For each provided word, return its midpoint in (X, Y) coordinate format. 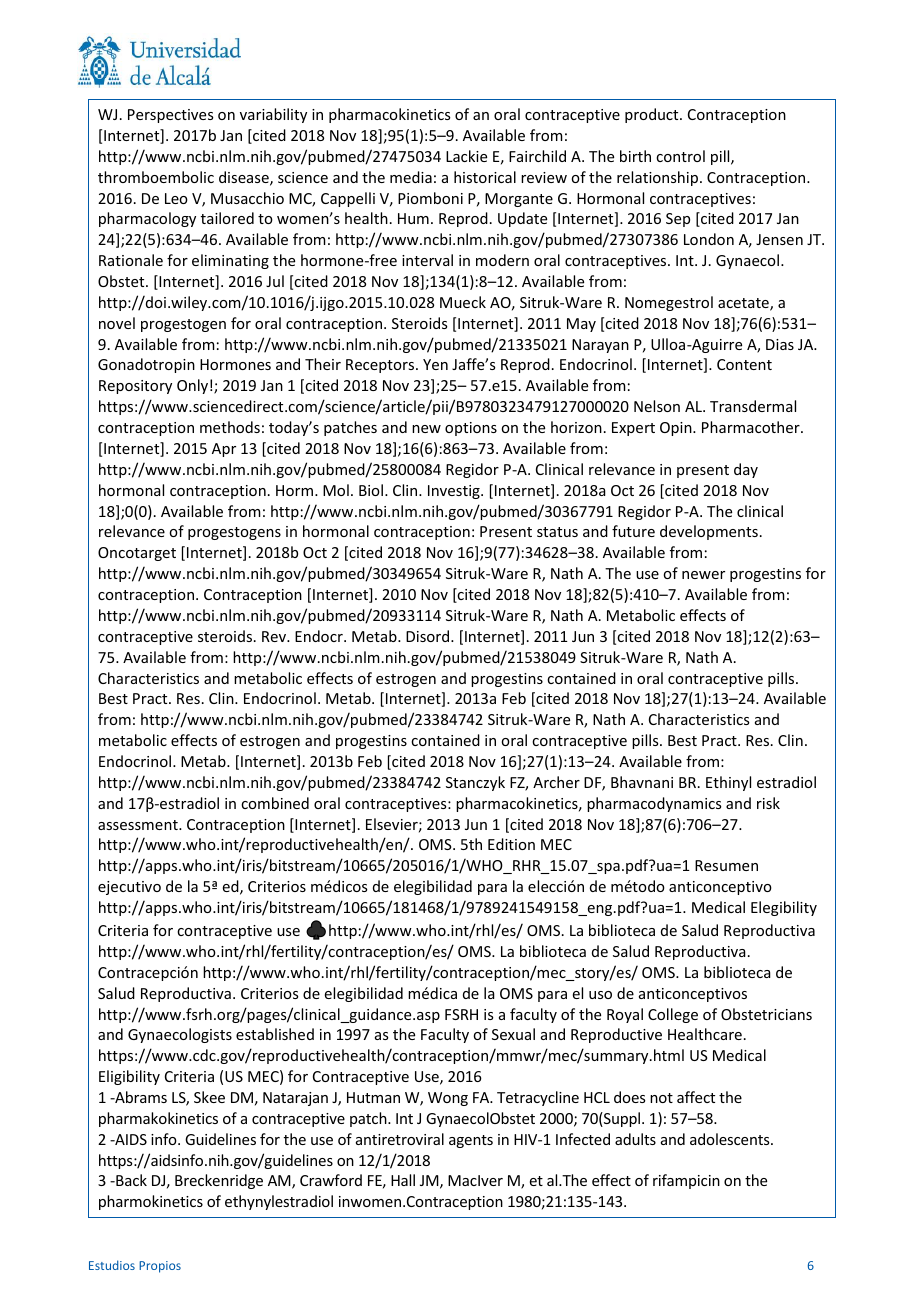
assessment (139, 825)
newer (703, 575)
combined (275, 803)
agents (471, 1141)
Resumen (726, 865)
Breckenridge (219, 1181)
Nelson (657, 406)
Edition (511, 844)
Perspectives (170, 116)
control (680, 156)
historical (485, 177)
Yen (435, 364)
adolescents (731, 1139)
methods (230, 427)
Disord (429, 636)
